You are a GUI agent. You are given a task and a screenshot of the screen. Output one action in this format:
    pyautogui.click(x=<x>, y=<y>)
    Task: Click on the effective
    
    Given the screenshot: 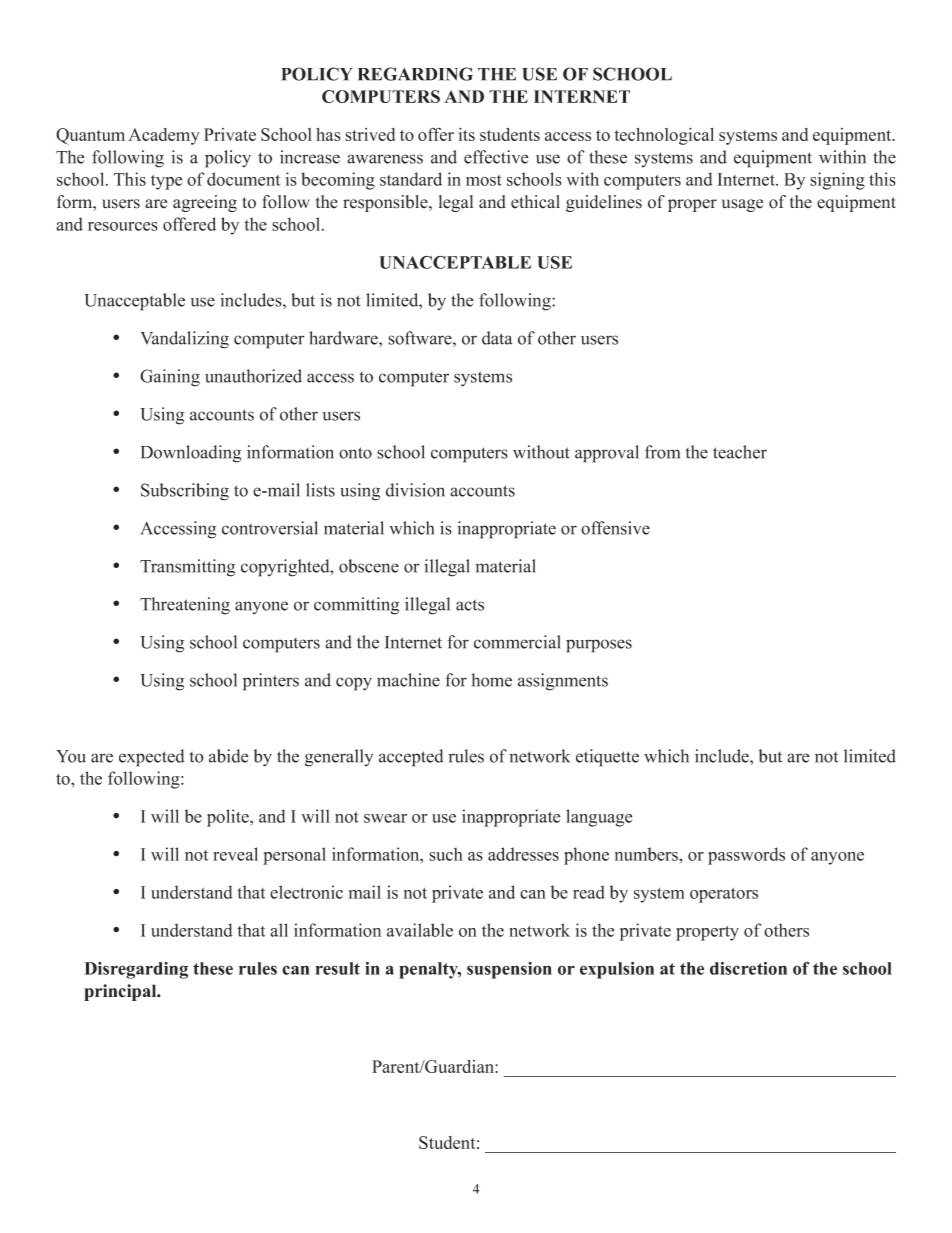 What is the action you would take?
    pyautogui.click(x=496, y=157)
